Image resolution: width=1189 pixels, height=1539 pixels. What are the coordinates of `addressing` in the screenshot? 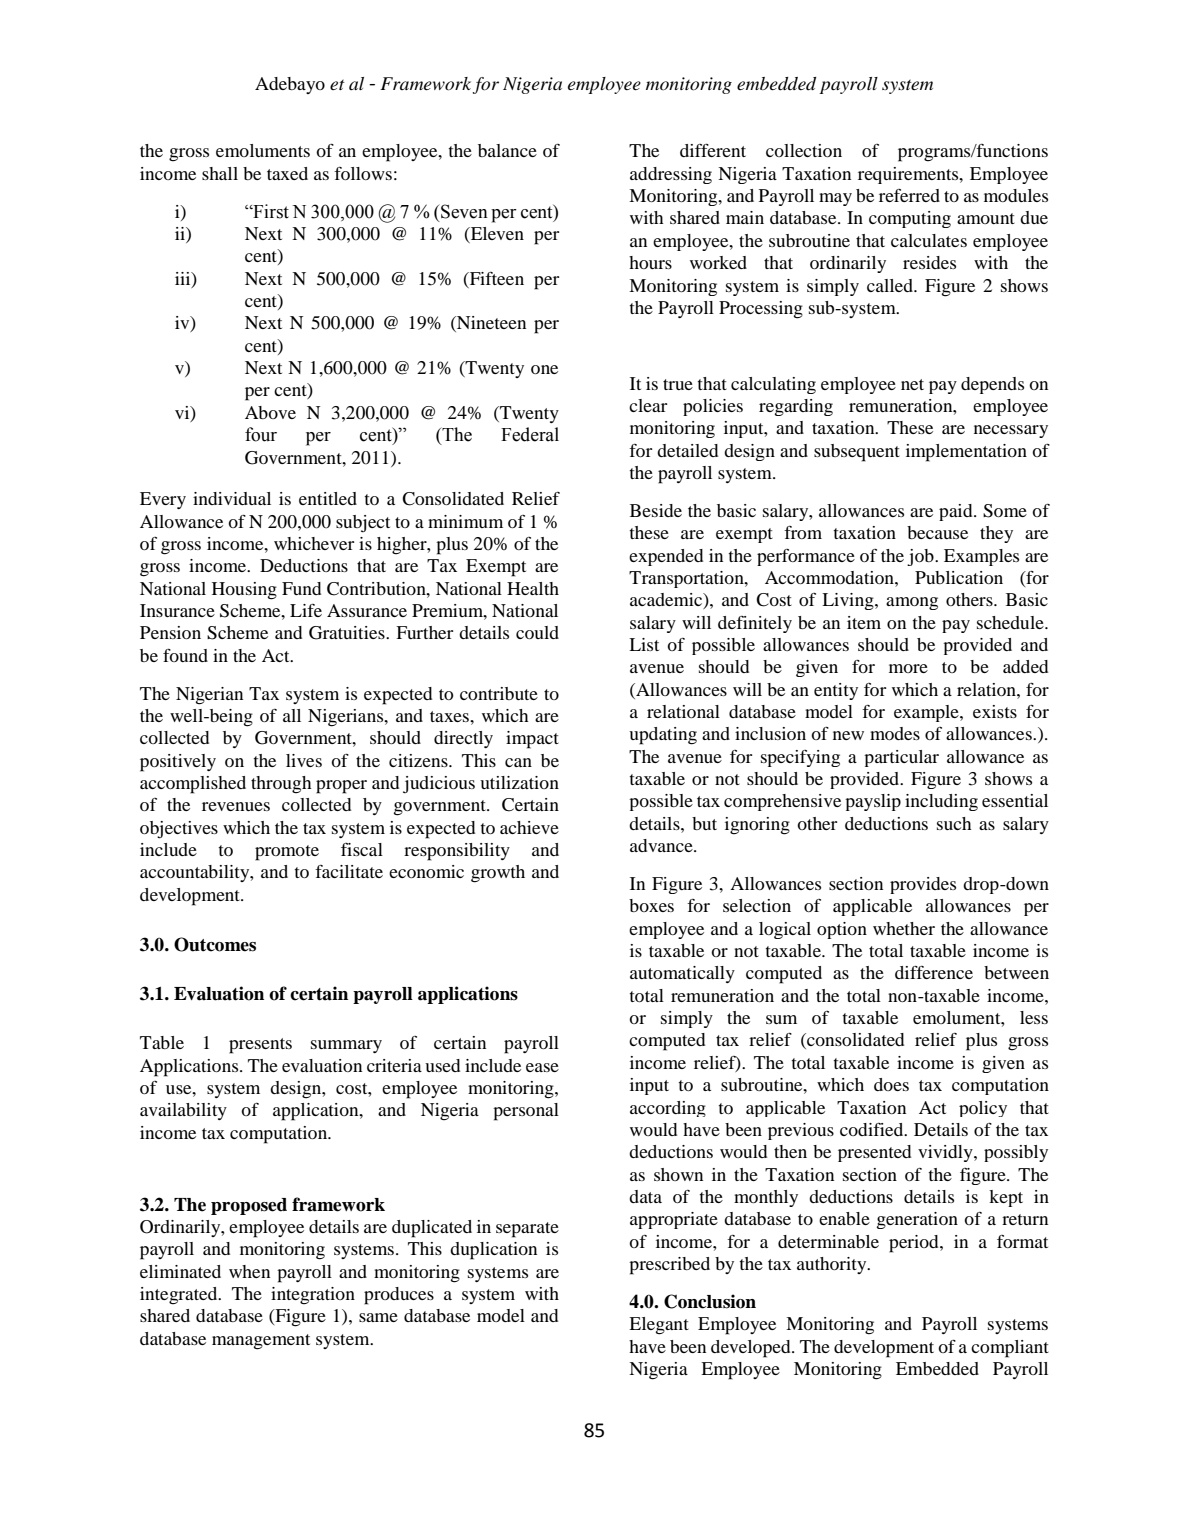 It's located at (671, 175).
